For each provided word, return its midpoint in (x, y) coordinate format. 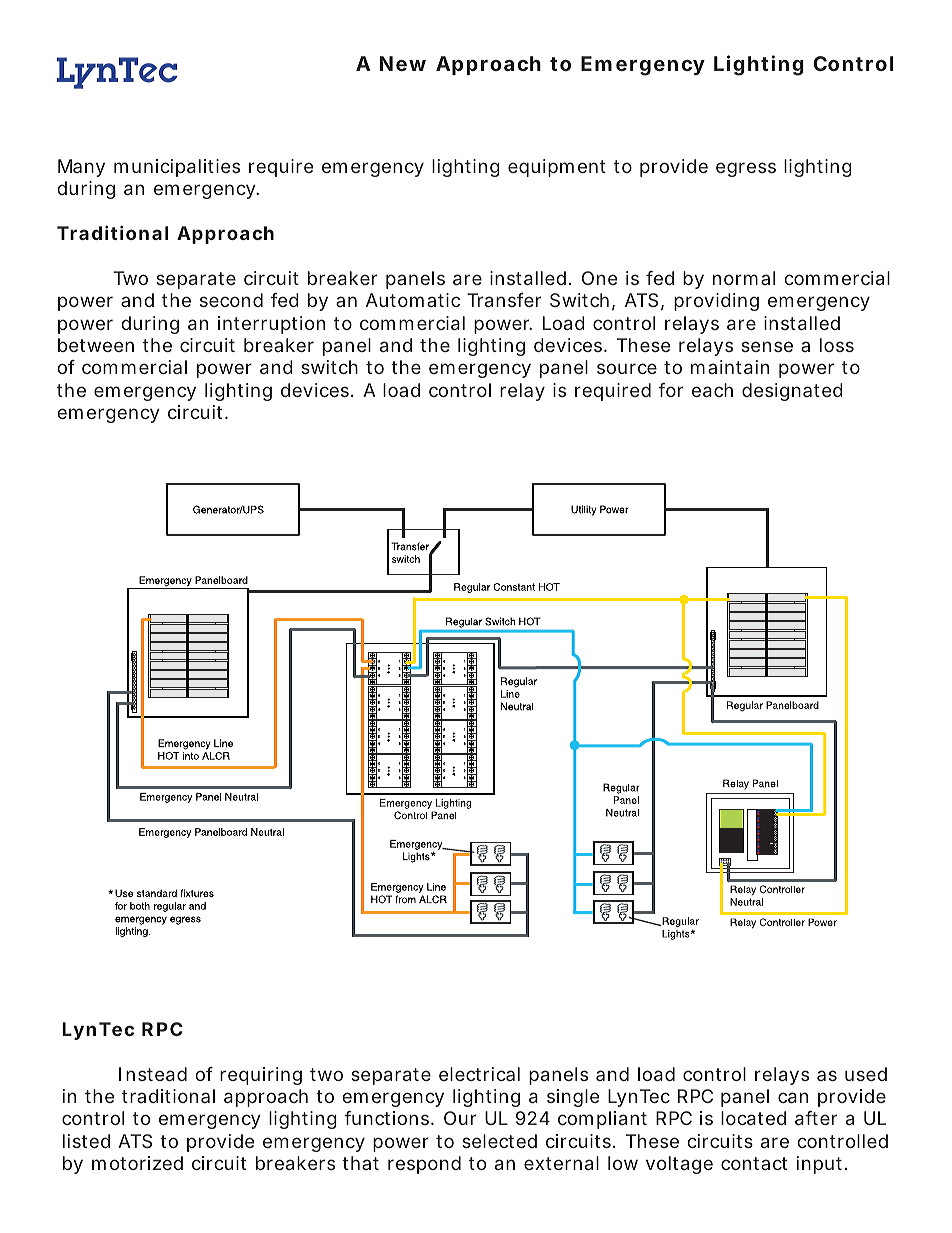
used (866, 1074)
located (753, 1118)
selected (499, 1141)
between (96, 345)
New (403, 63)
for (670, 390)
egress (746, 169)
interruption (271, 325)
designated (792, 392)
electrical (479, 1074)
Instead (153, 1074)
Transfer (504, 300)
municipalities (177, 168)
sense (767, 346)
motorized (137, 1163)
